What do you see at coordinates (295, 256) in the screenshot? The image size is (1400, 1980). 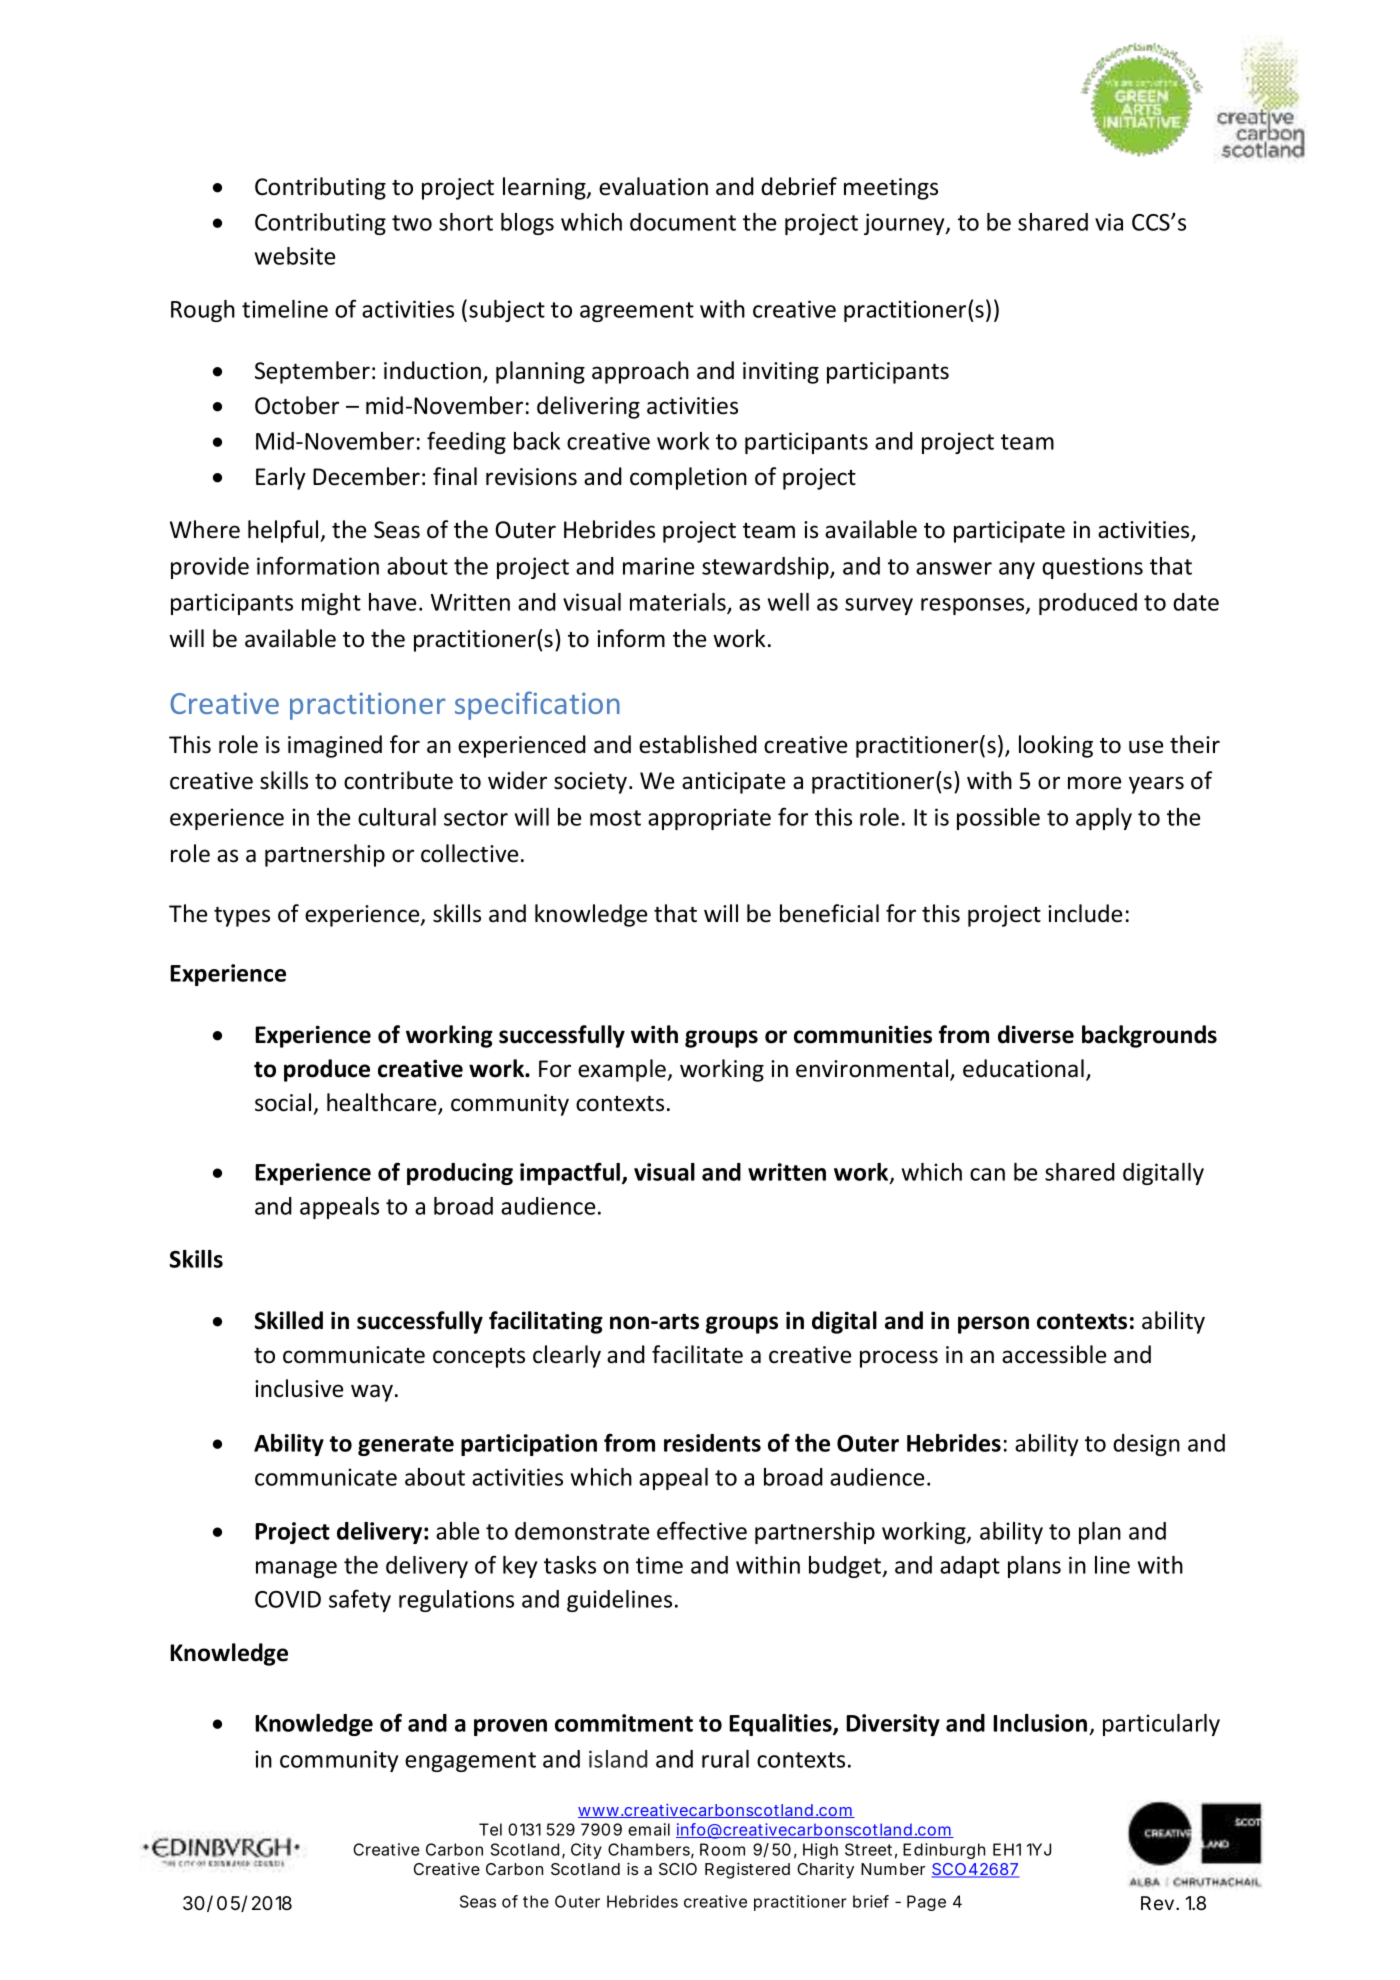 I see `website` at bounding box center [295, 256].
